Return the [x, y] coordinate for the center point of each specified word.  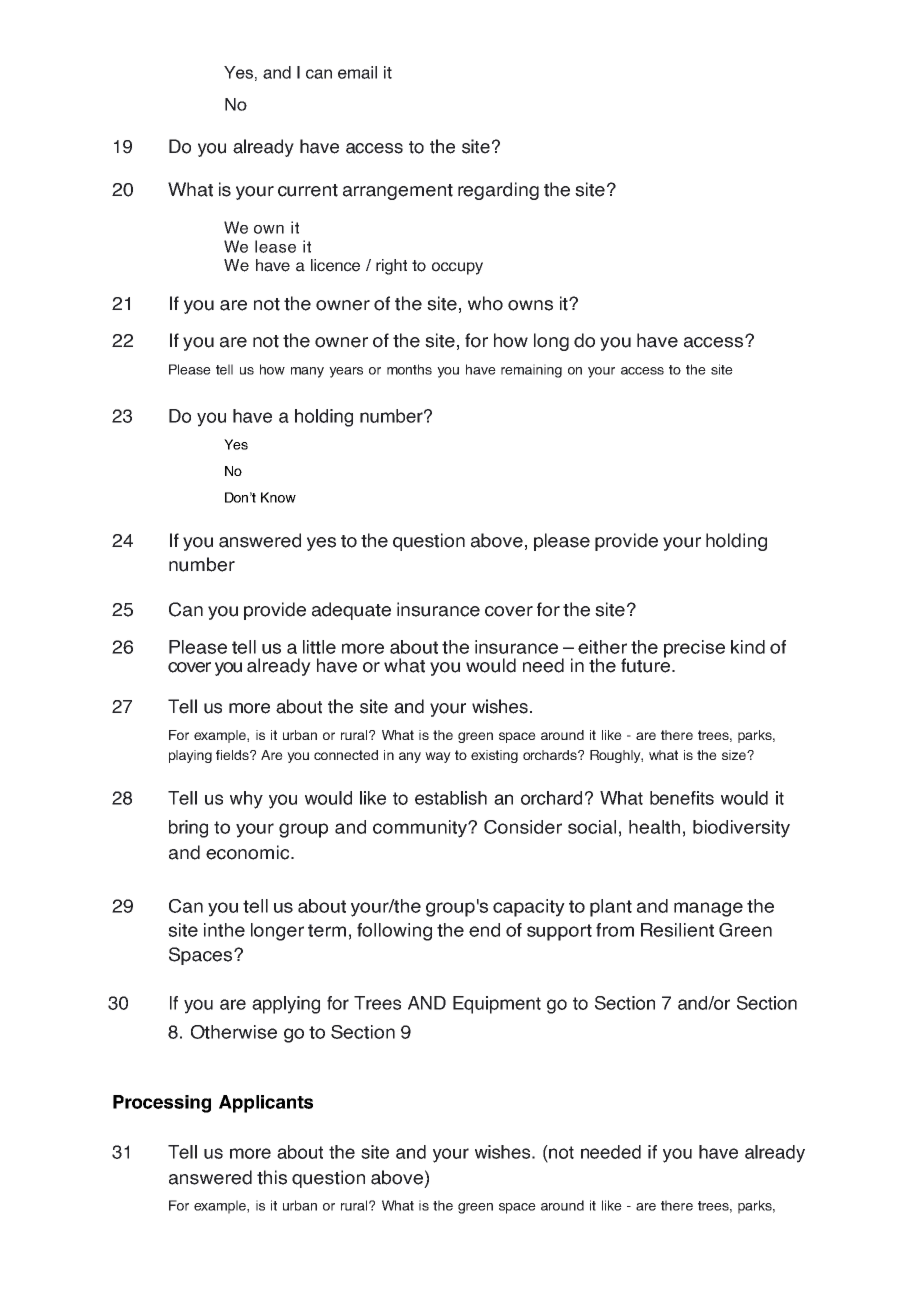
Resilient [677, 930]
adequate [351, 611]
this [272, 1177]
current [308, 190]
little [319, 647]
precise [694, 649]
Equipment [497, 1005]
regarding [498, 191]
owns [530, 305]
